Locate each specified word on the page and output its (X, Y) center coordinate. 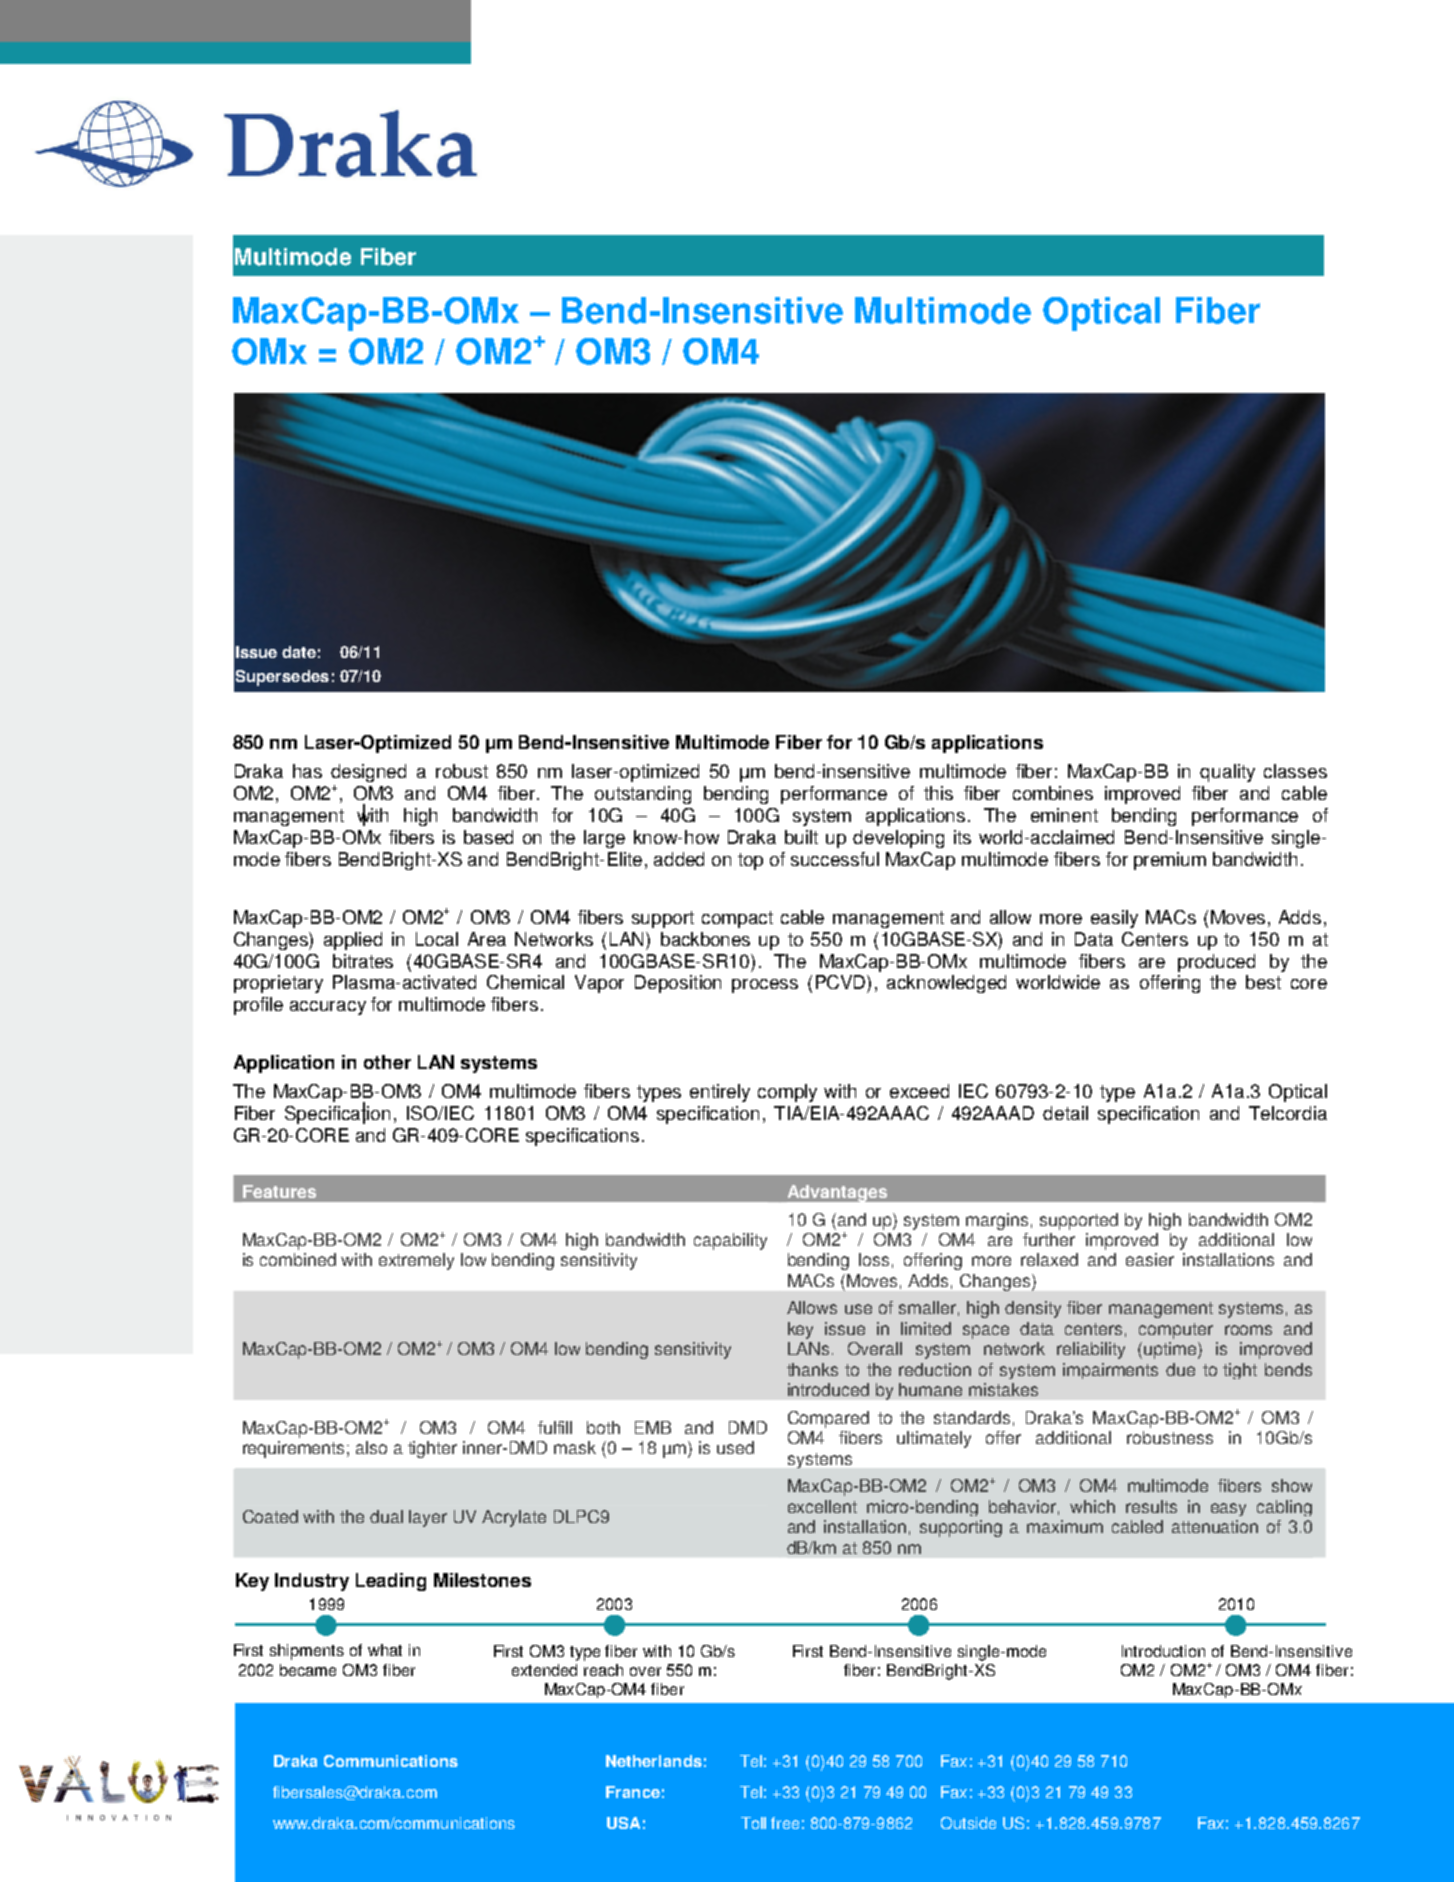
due (1180, 1369)
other (387, 1062)
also (371, 1447)
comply (787, 1093)
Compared (828, 1419)
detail (1065, 1113)
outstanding (643, 795)
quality (1227, 773)
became (308, 1670)
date (299, 652)
